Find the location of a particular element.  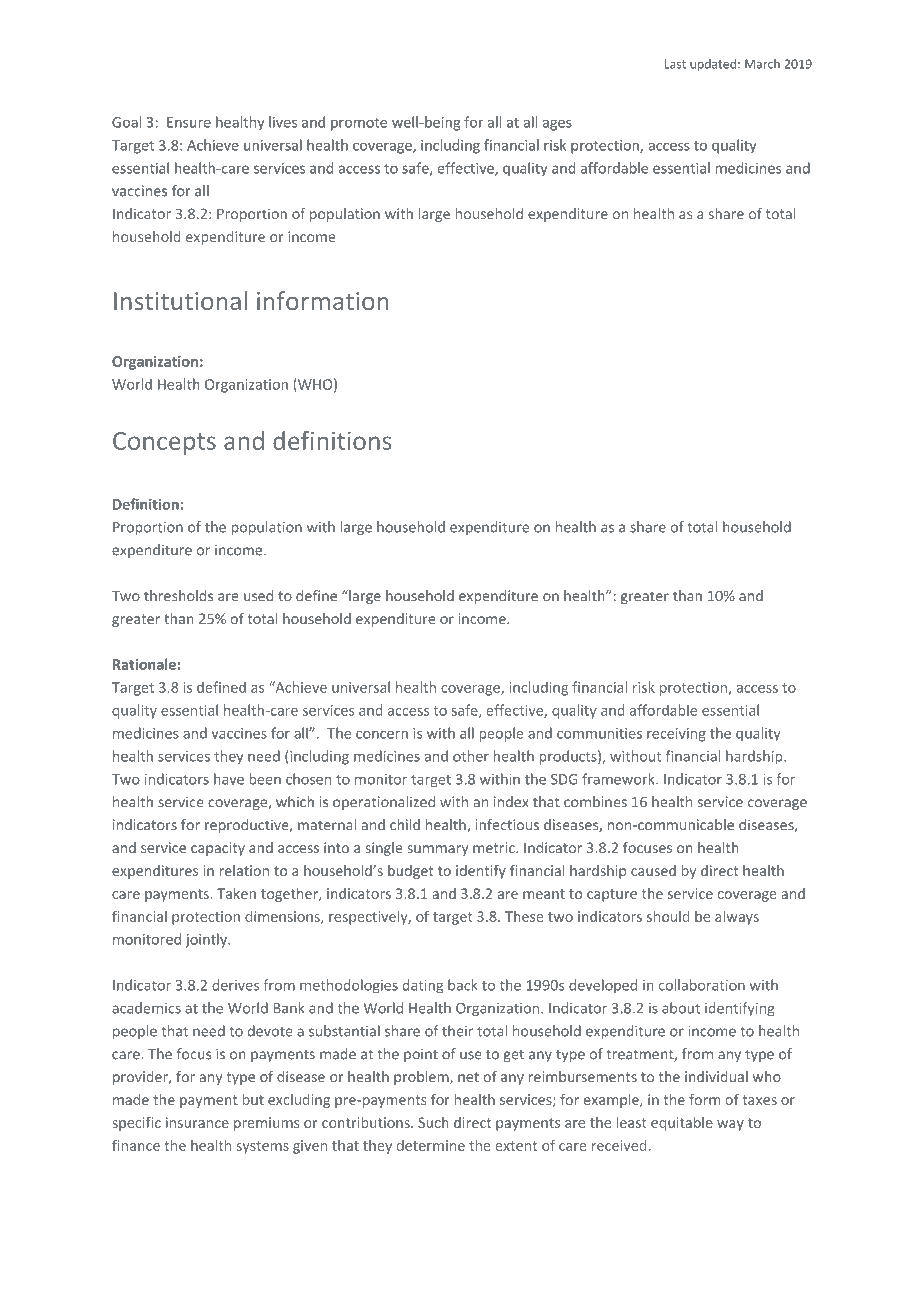

receiving is located at coordinates (676, 735).
